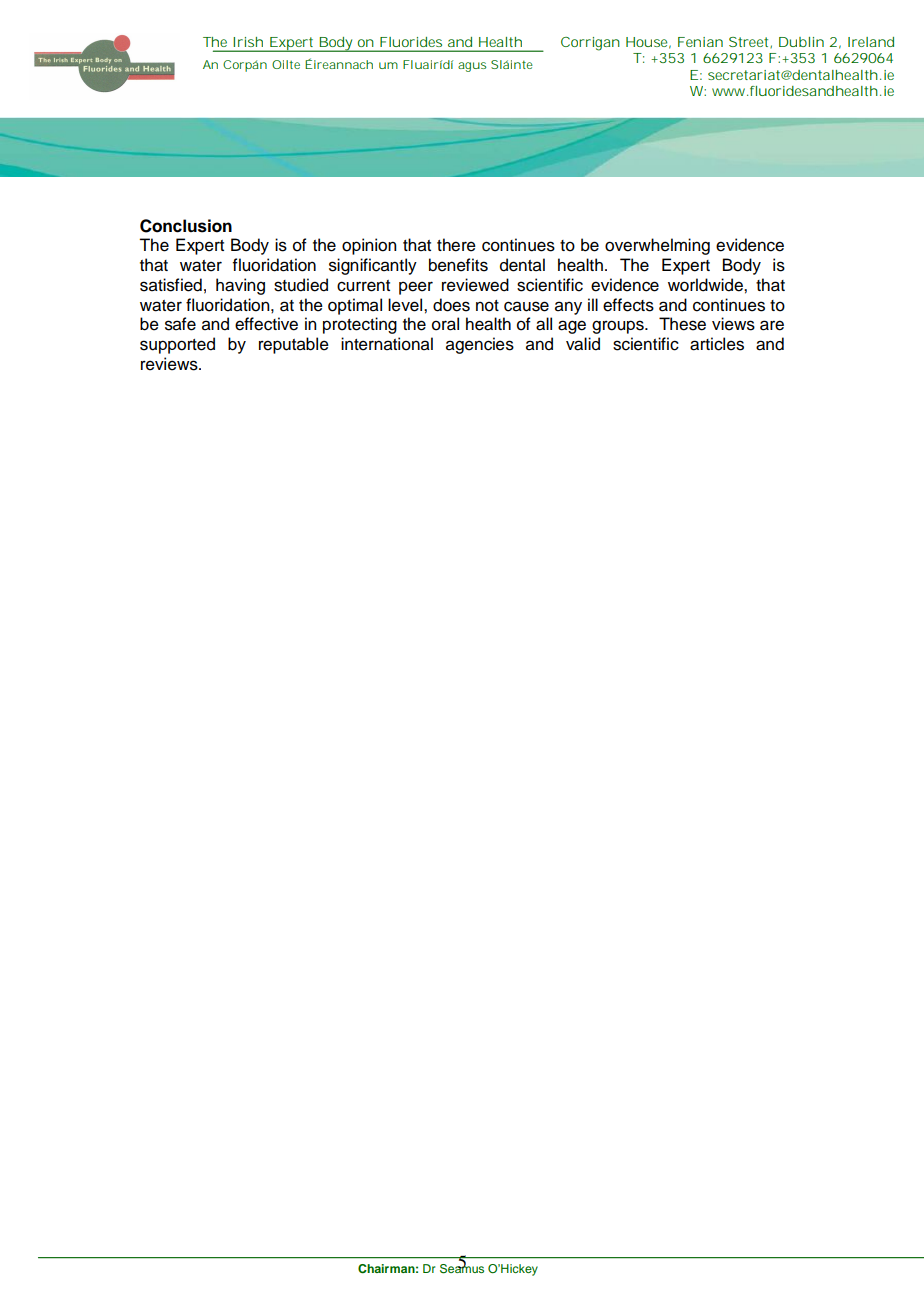  What do you see at coordinates (772, 325) in the screenshot?
I see `are` at bounding box center [772, 325].
